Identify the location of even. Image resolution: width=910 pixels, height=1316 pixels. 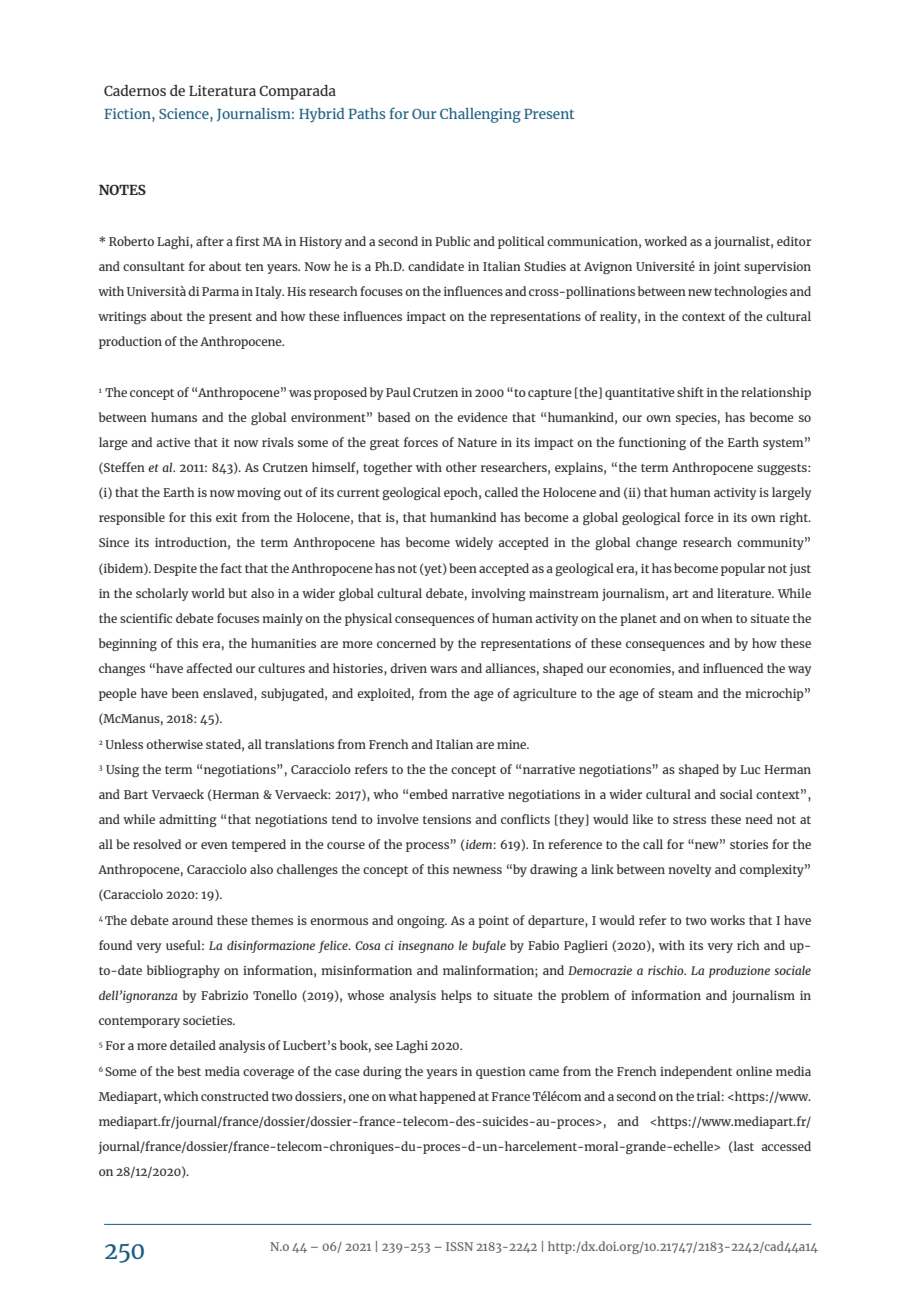
(214, 845).
